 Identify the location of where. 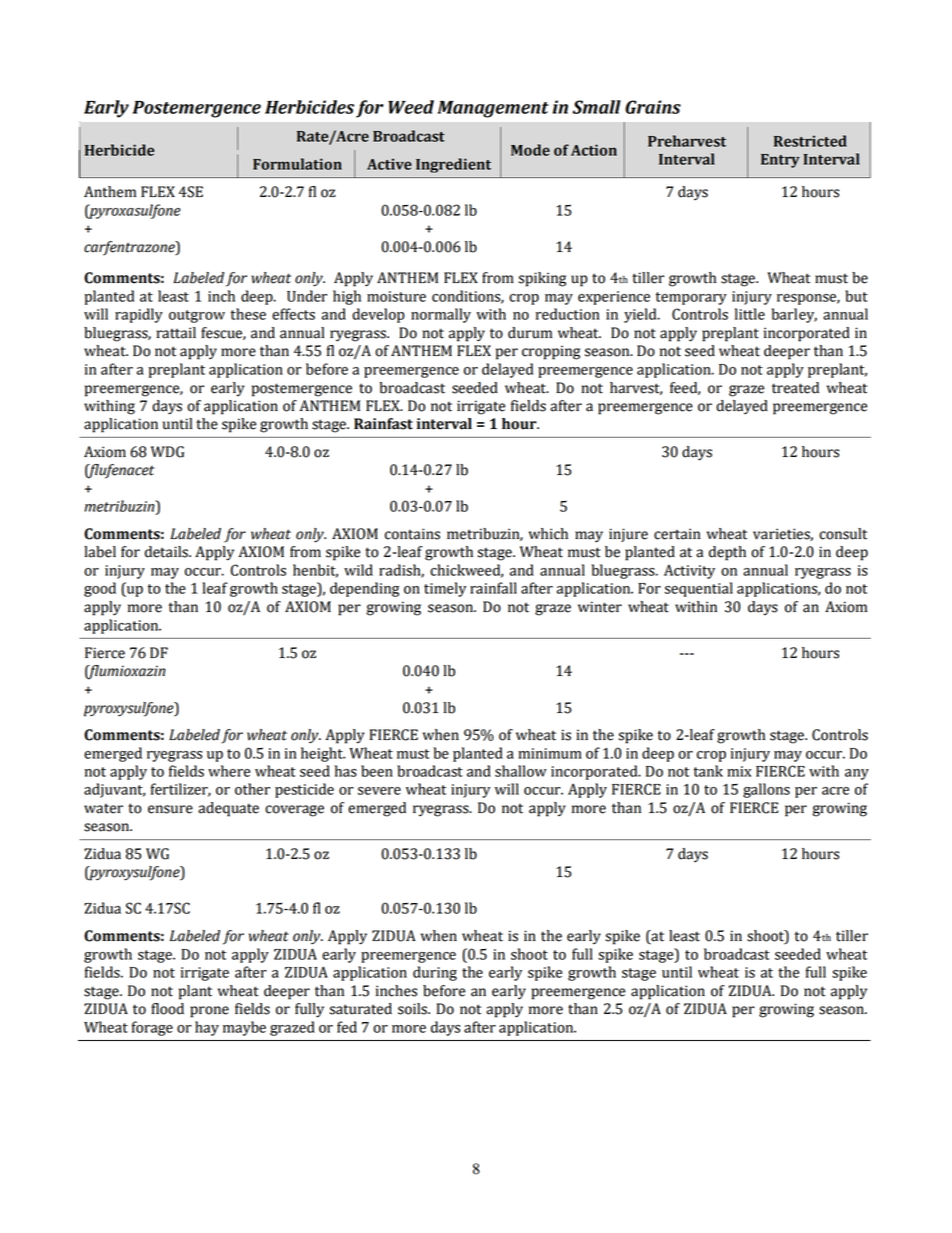
(229, 771).
